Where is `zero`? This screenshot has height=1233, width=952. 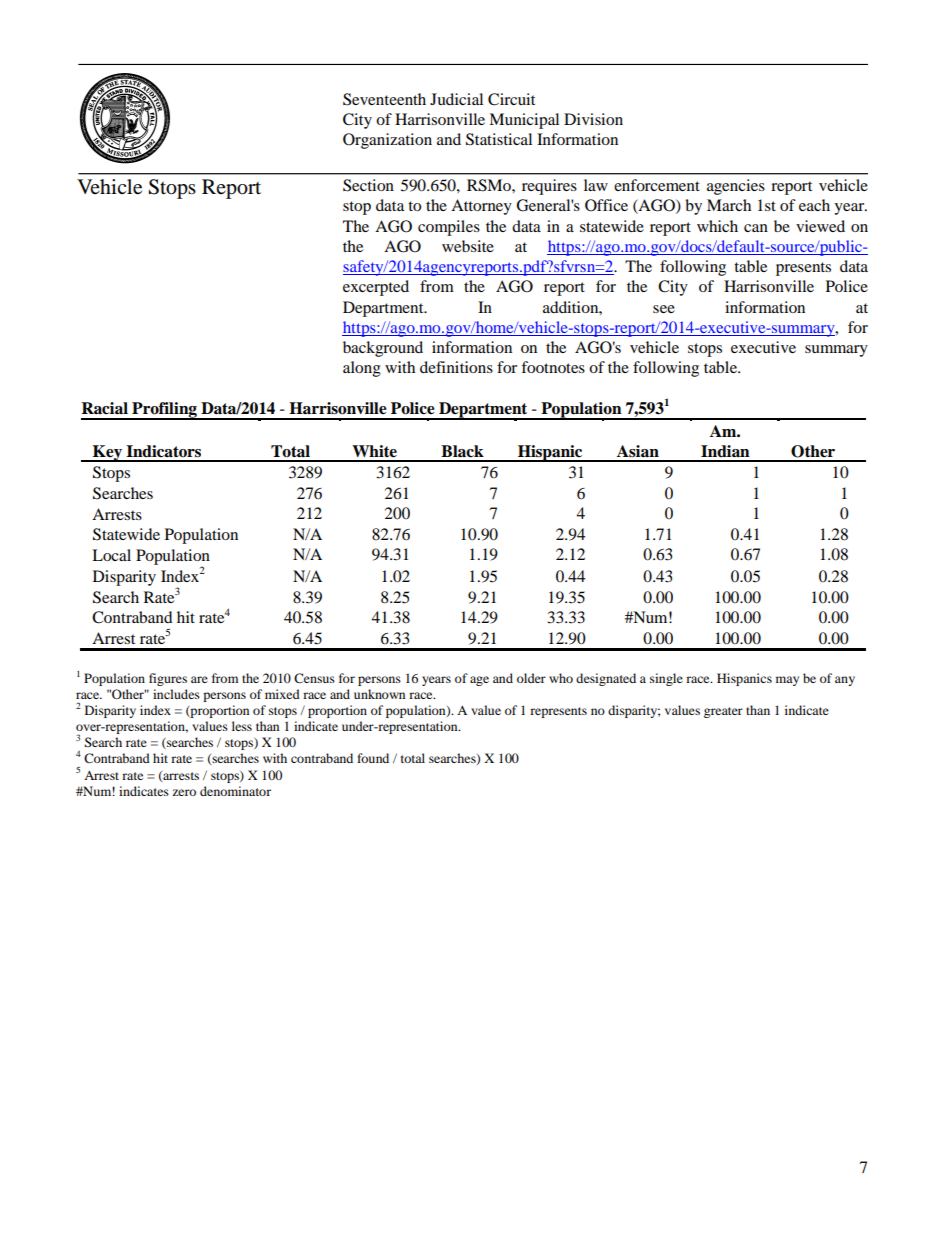
zero is located at coordinates (184, 792).
